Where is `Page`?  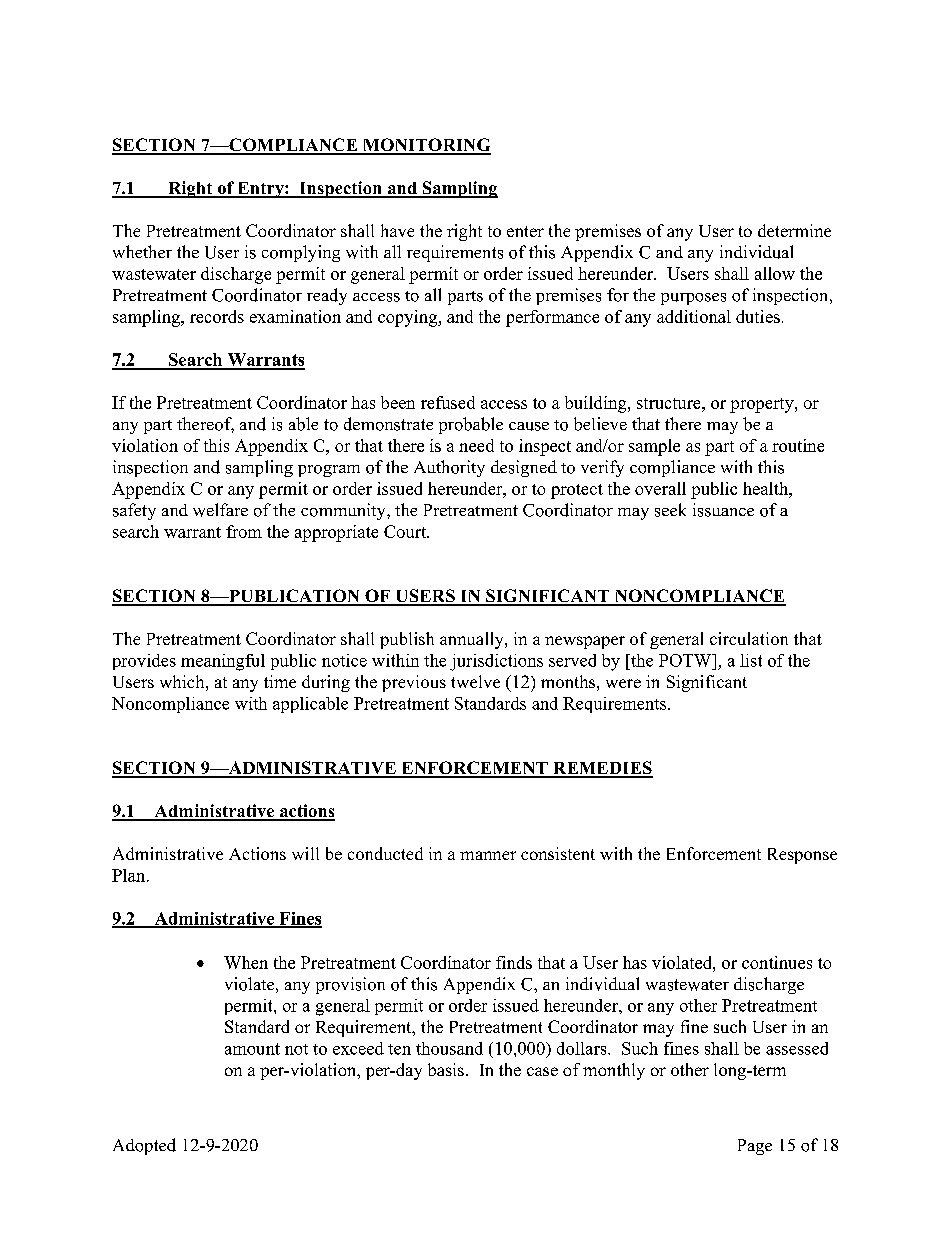 Page is located at coordinates (755, 1147).
